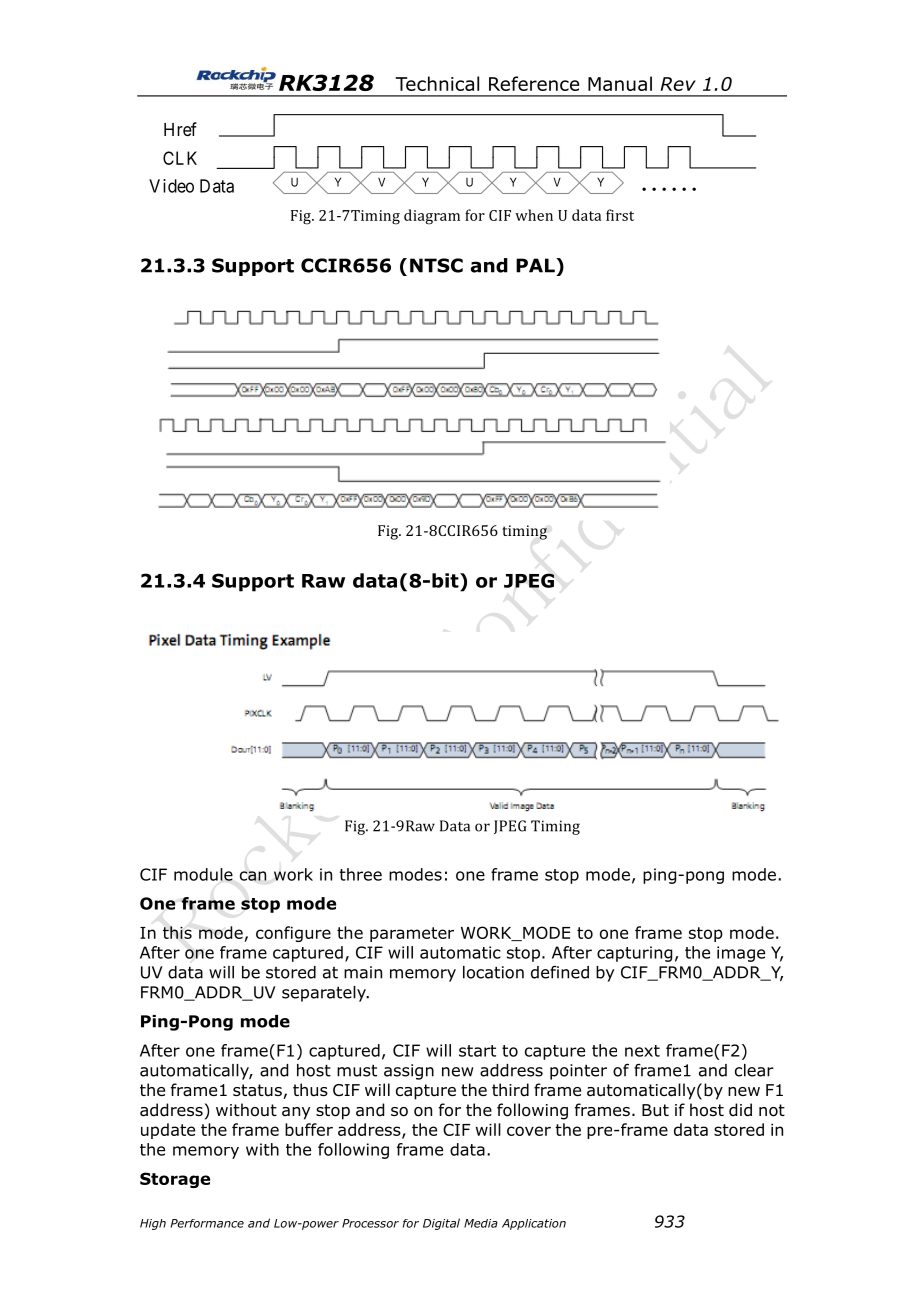 This image has height=1308, width=924. What do you see at coordinates (437, 83) in the image?
I see `Technical` at bounding box center [437, 83].
